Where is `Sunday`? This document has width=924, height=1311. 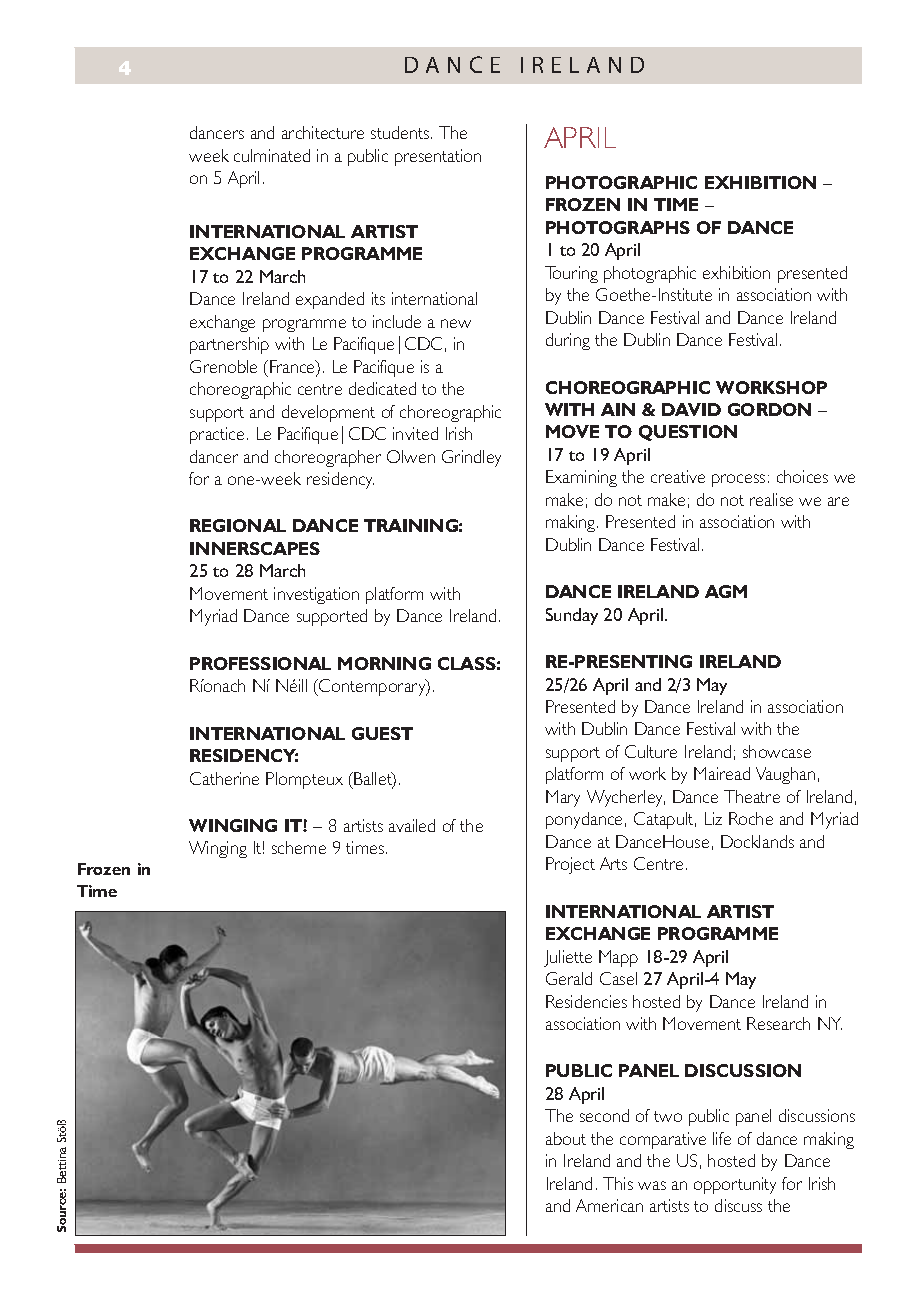
Sunday is located at coordinates (572, 616).
